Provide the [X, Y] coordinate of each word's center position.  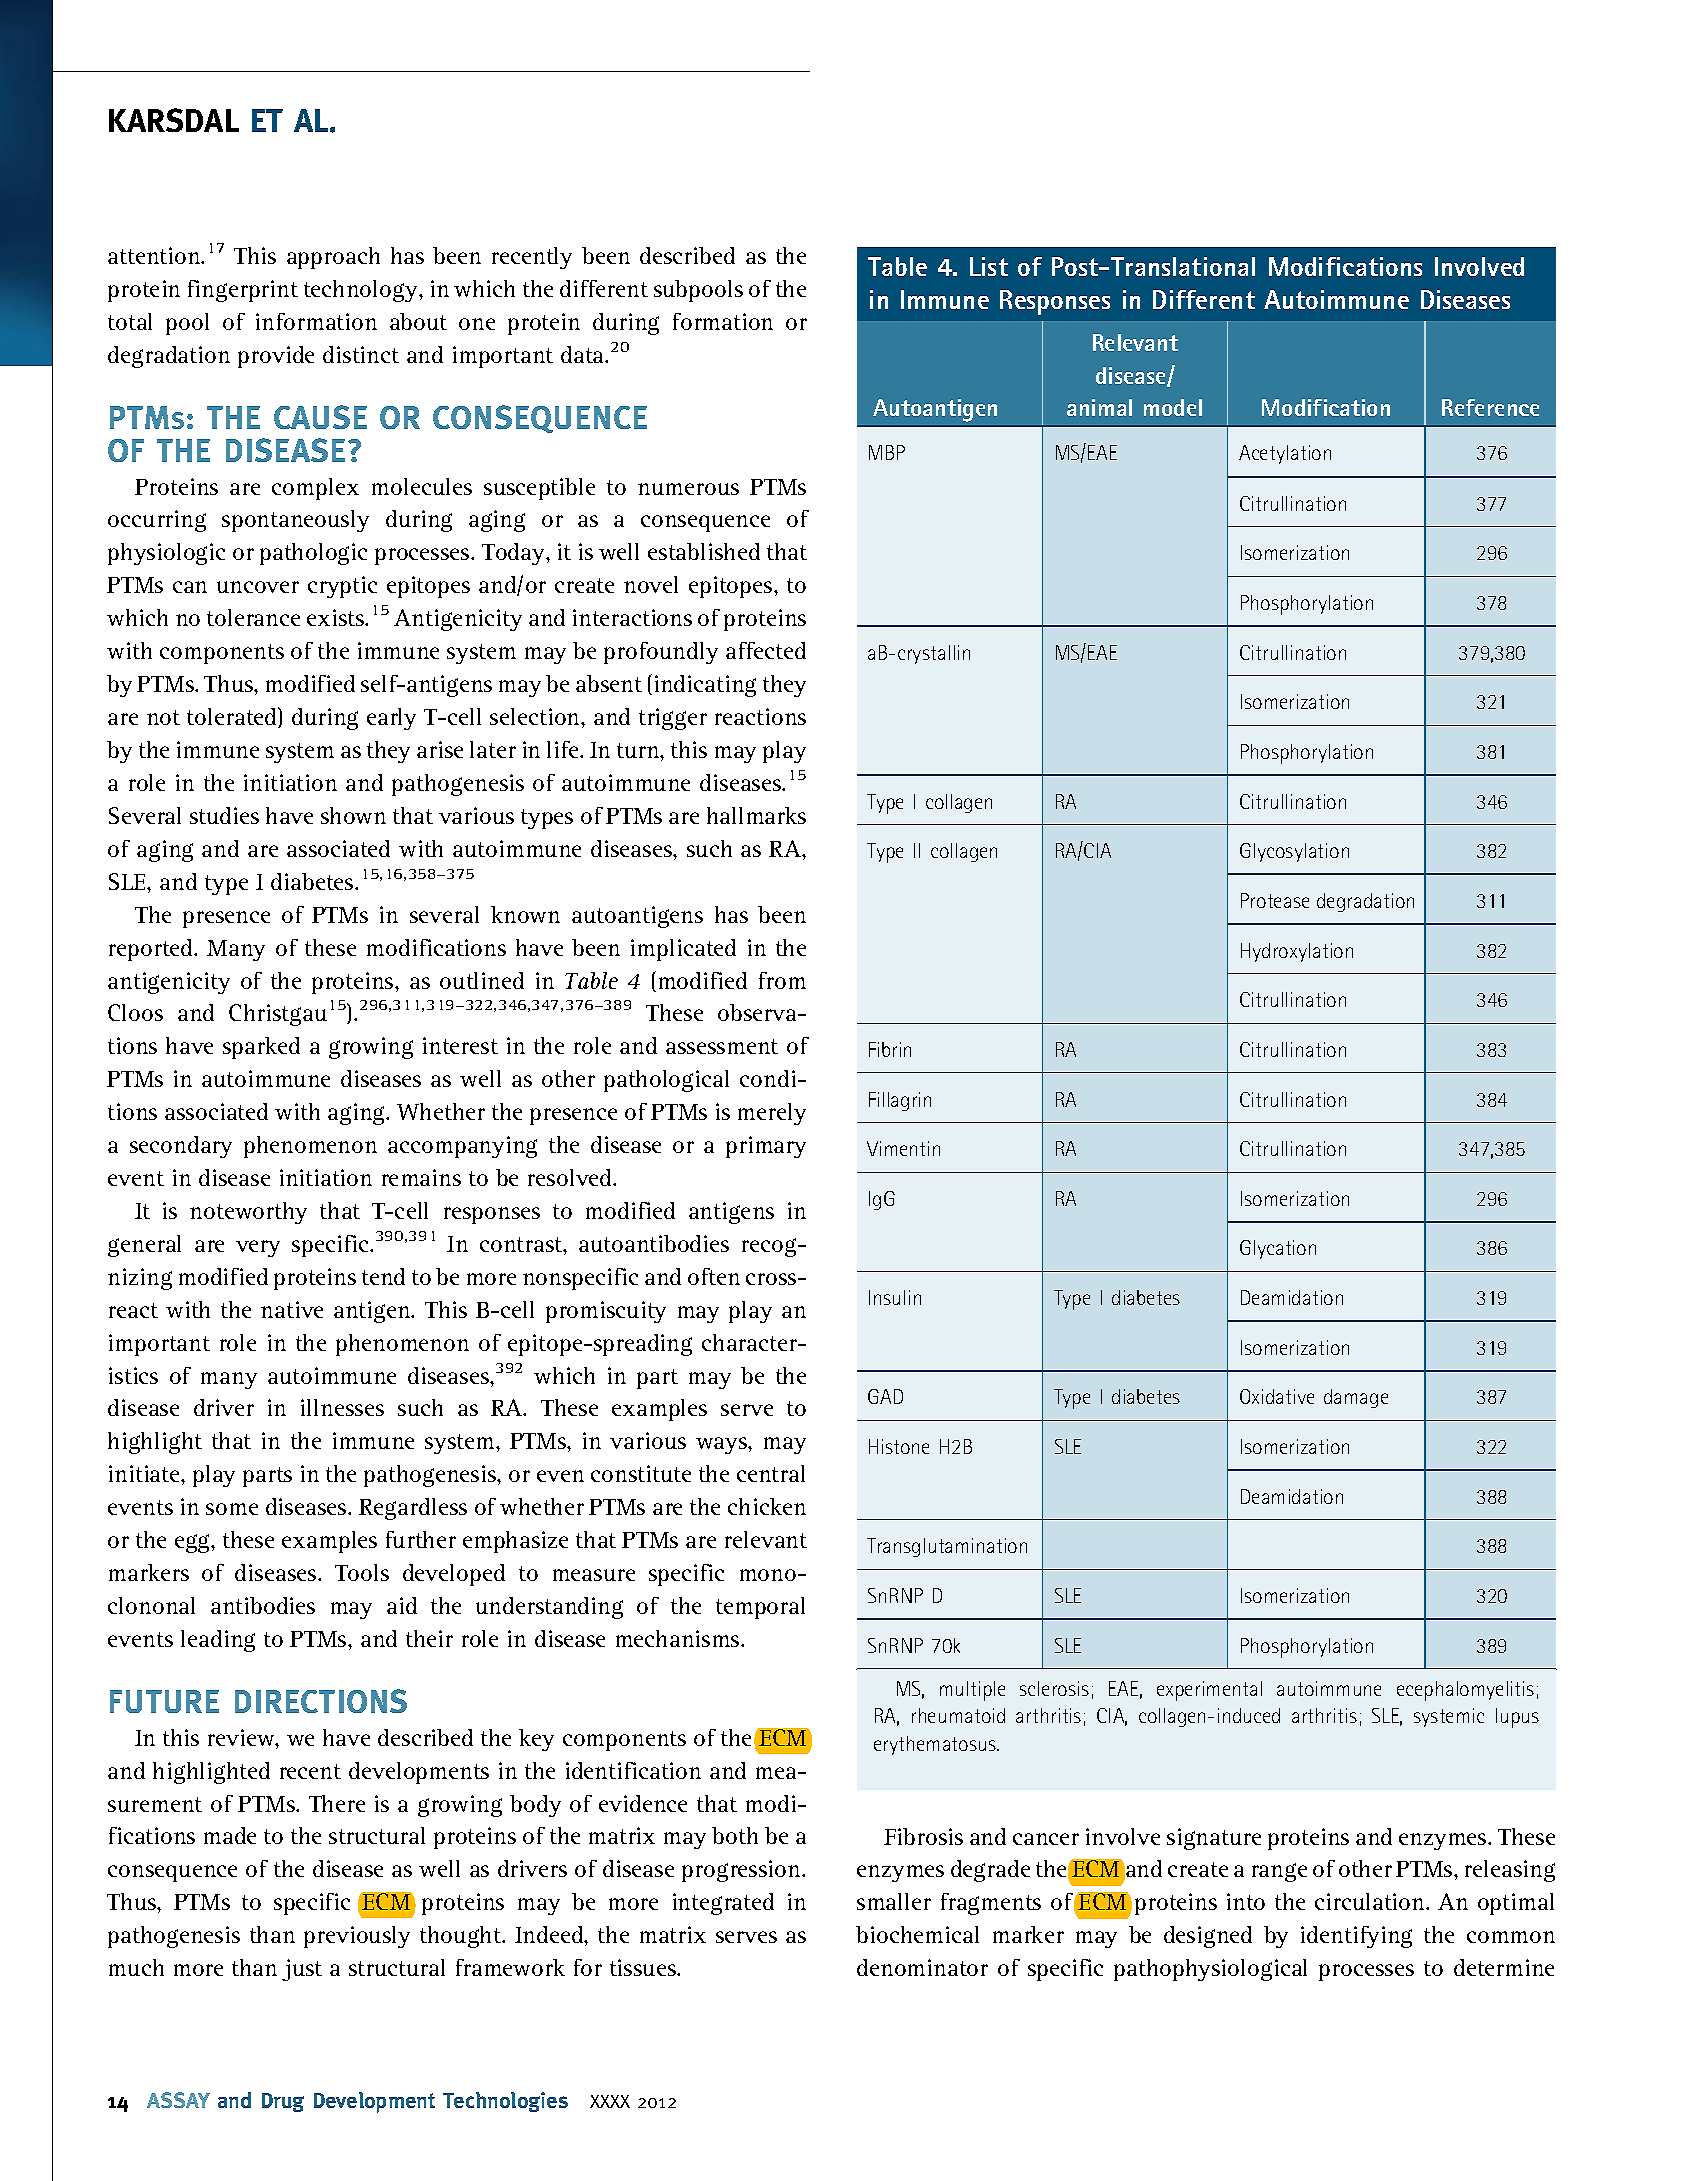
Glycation [1278, 1249]
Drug [283, 2102]
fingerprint [243, 291]
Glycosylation [1294, 852]
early [391, 719]
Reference [1490, 407]
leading [218, 1641]
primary [766, 1147]
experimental [1209, 1691]
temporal [760, 1608]
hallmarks [756, 815]
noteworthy [248, 1213]
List [989, 266]
